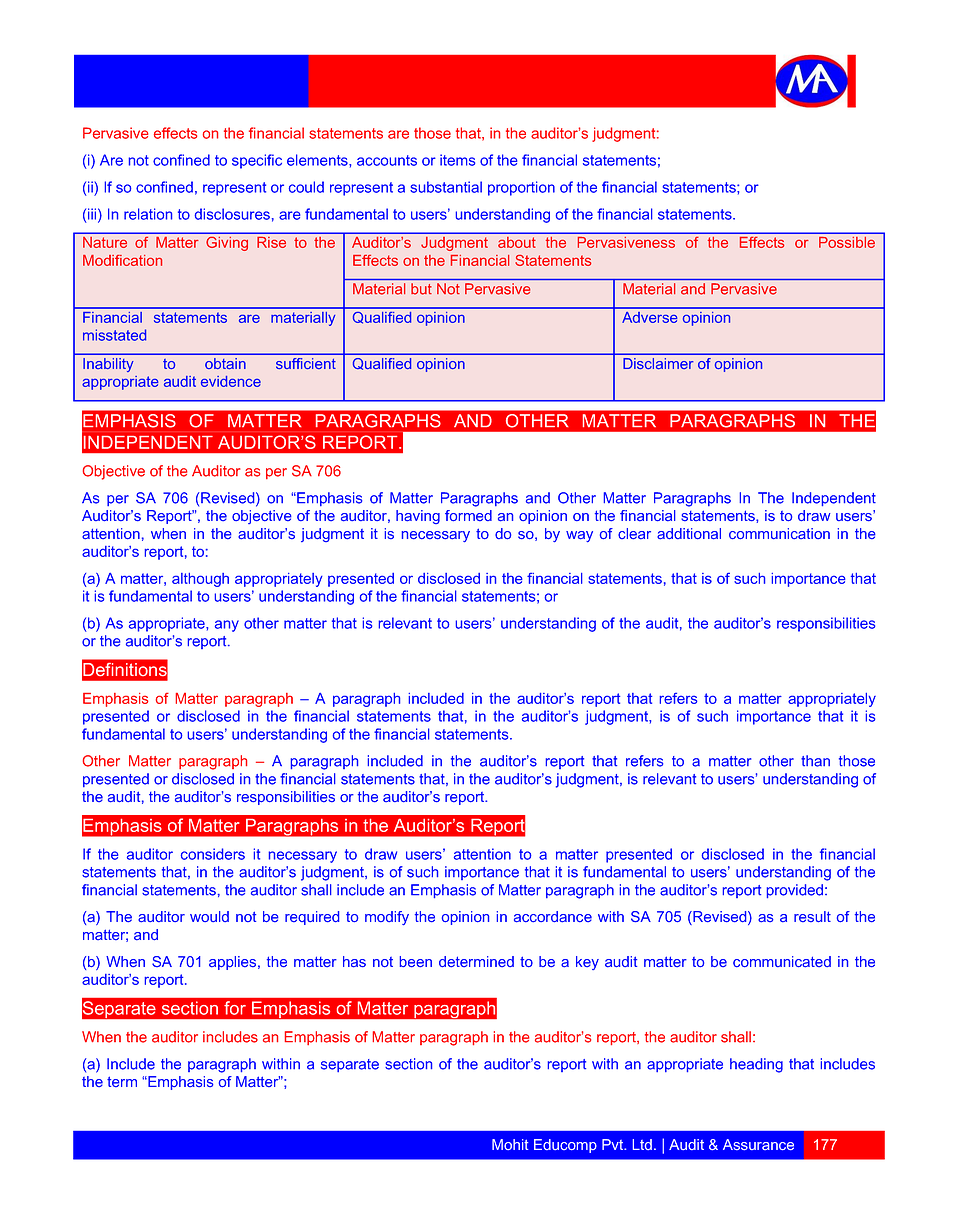 This document has height=1232, width=958. I want to click on Possible, so click(847, 242).
